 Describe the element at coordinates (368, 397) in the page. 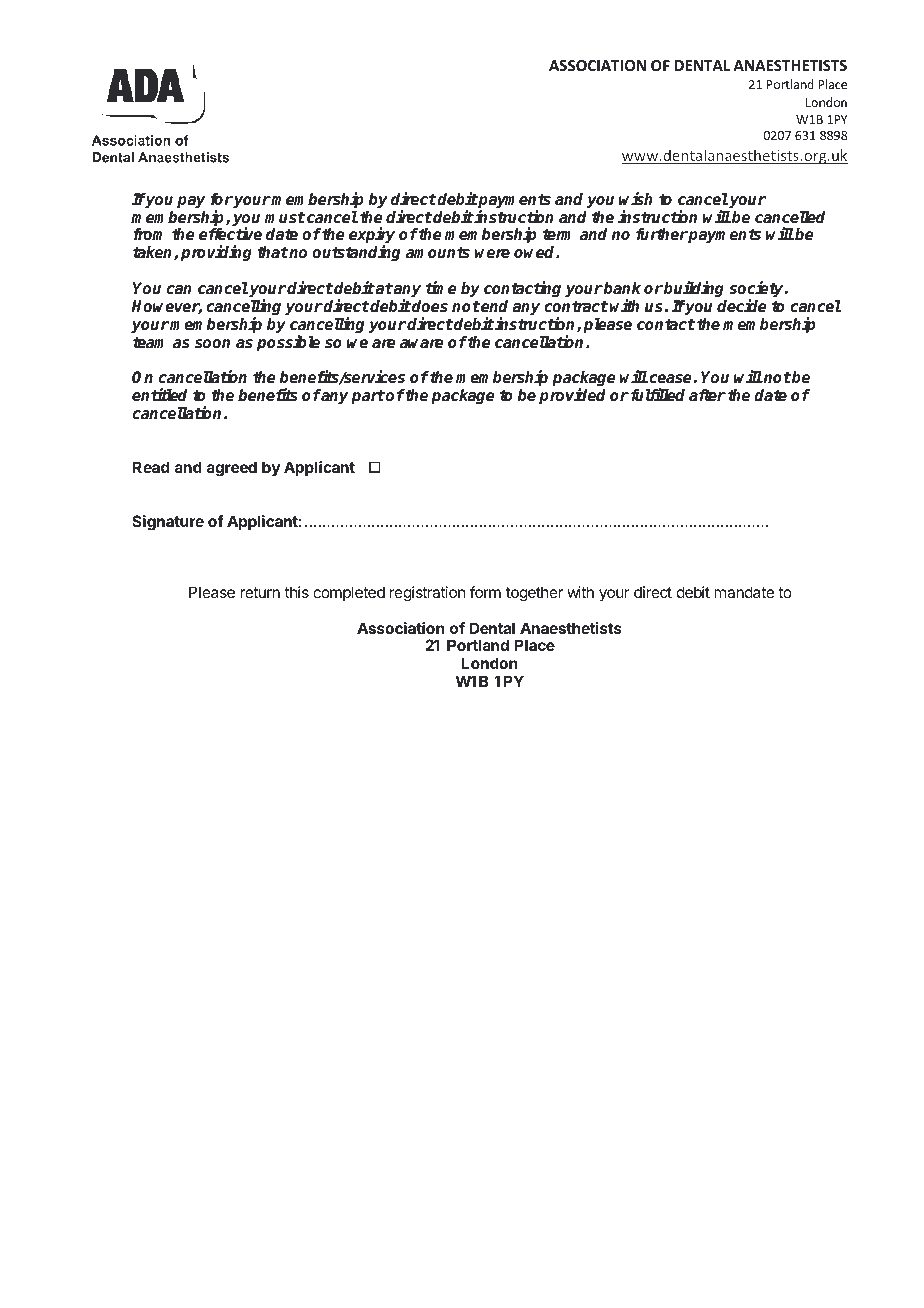

I see `part` at that location.
